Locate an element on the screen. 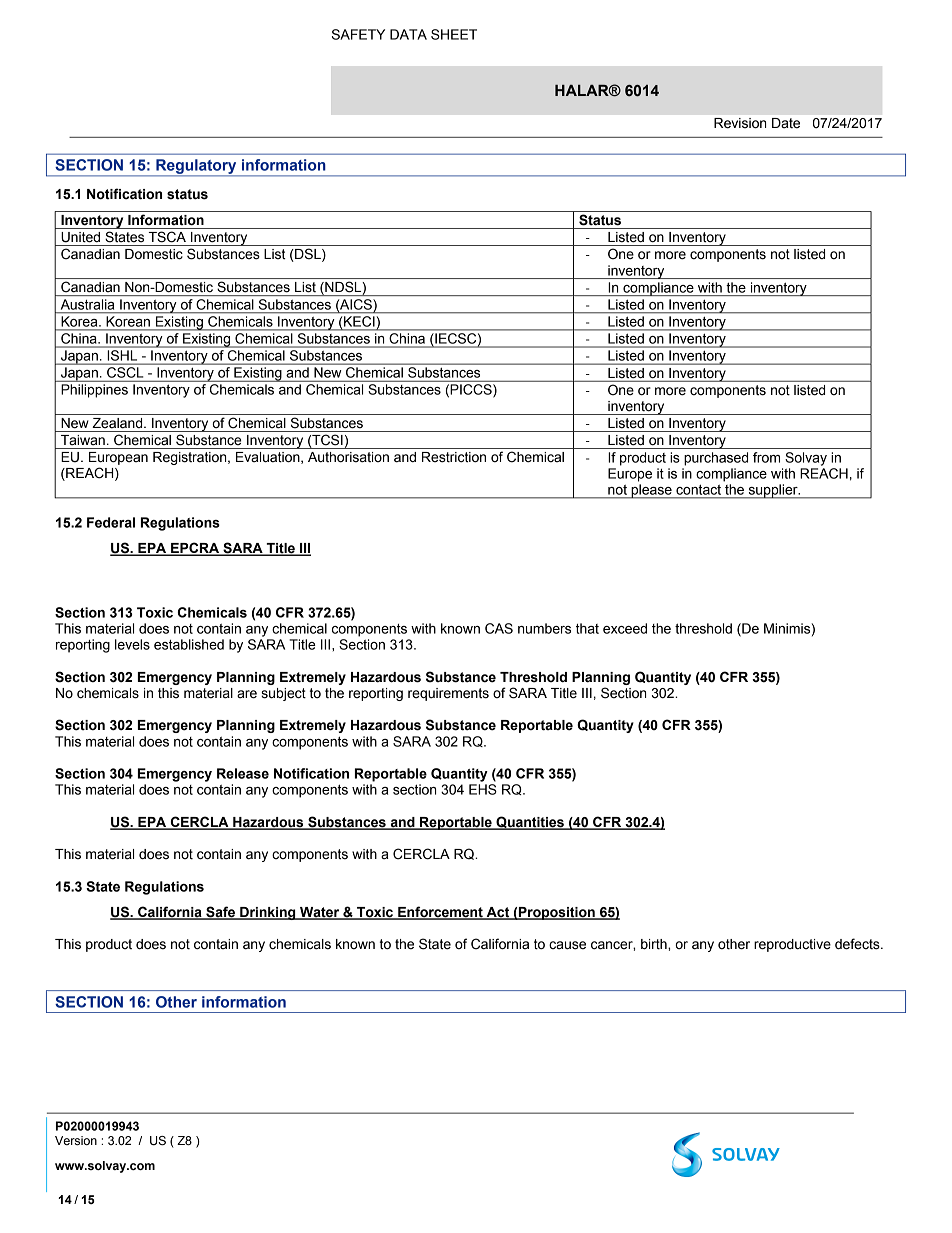 The image size is (952, 1233). exceed is located at coordinates (625, 628).
